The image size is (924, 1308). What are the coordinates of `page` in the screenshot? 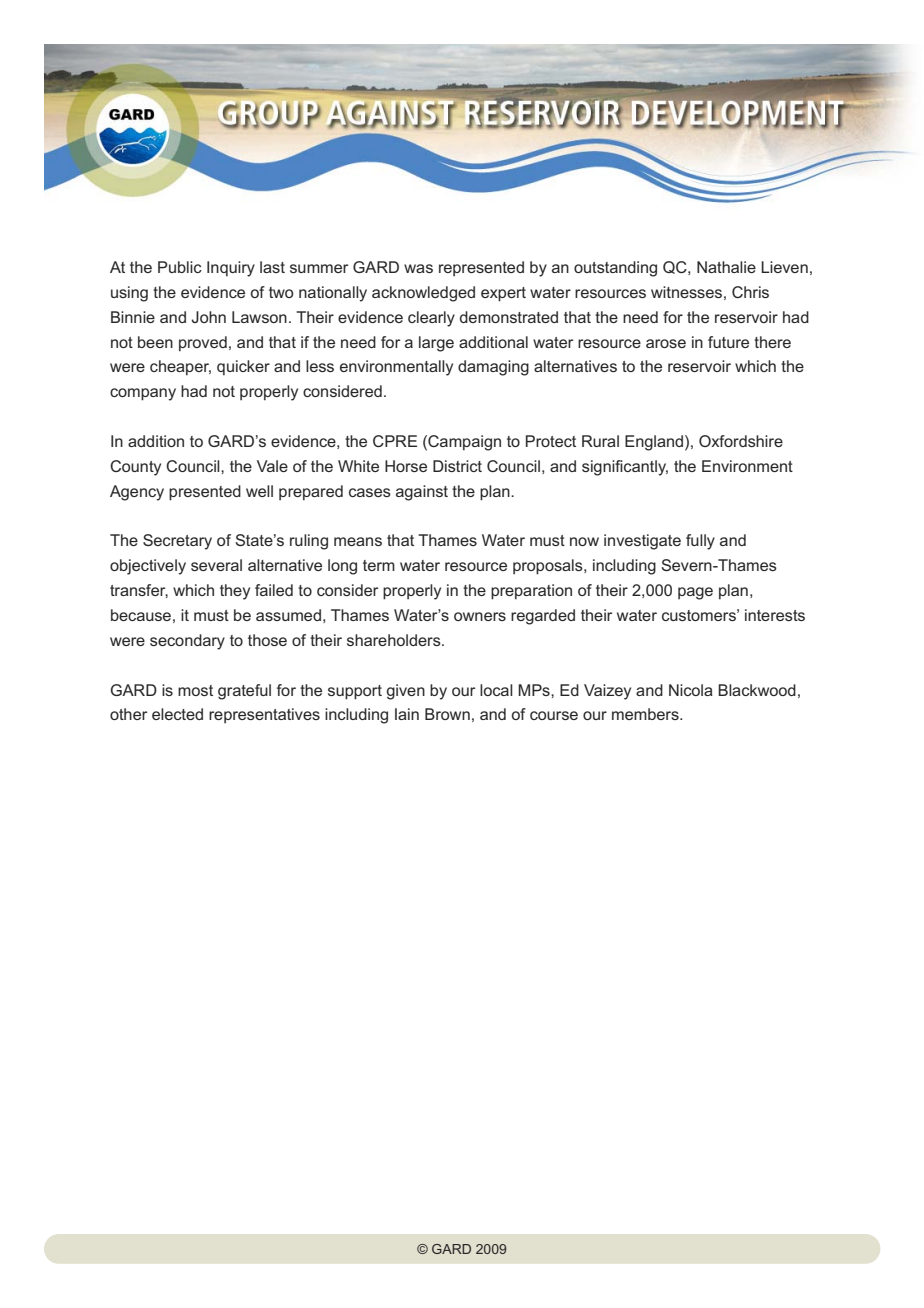 It's located at (695, 593).
